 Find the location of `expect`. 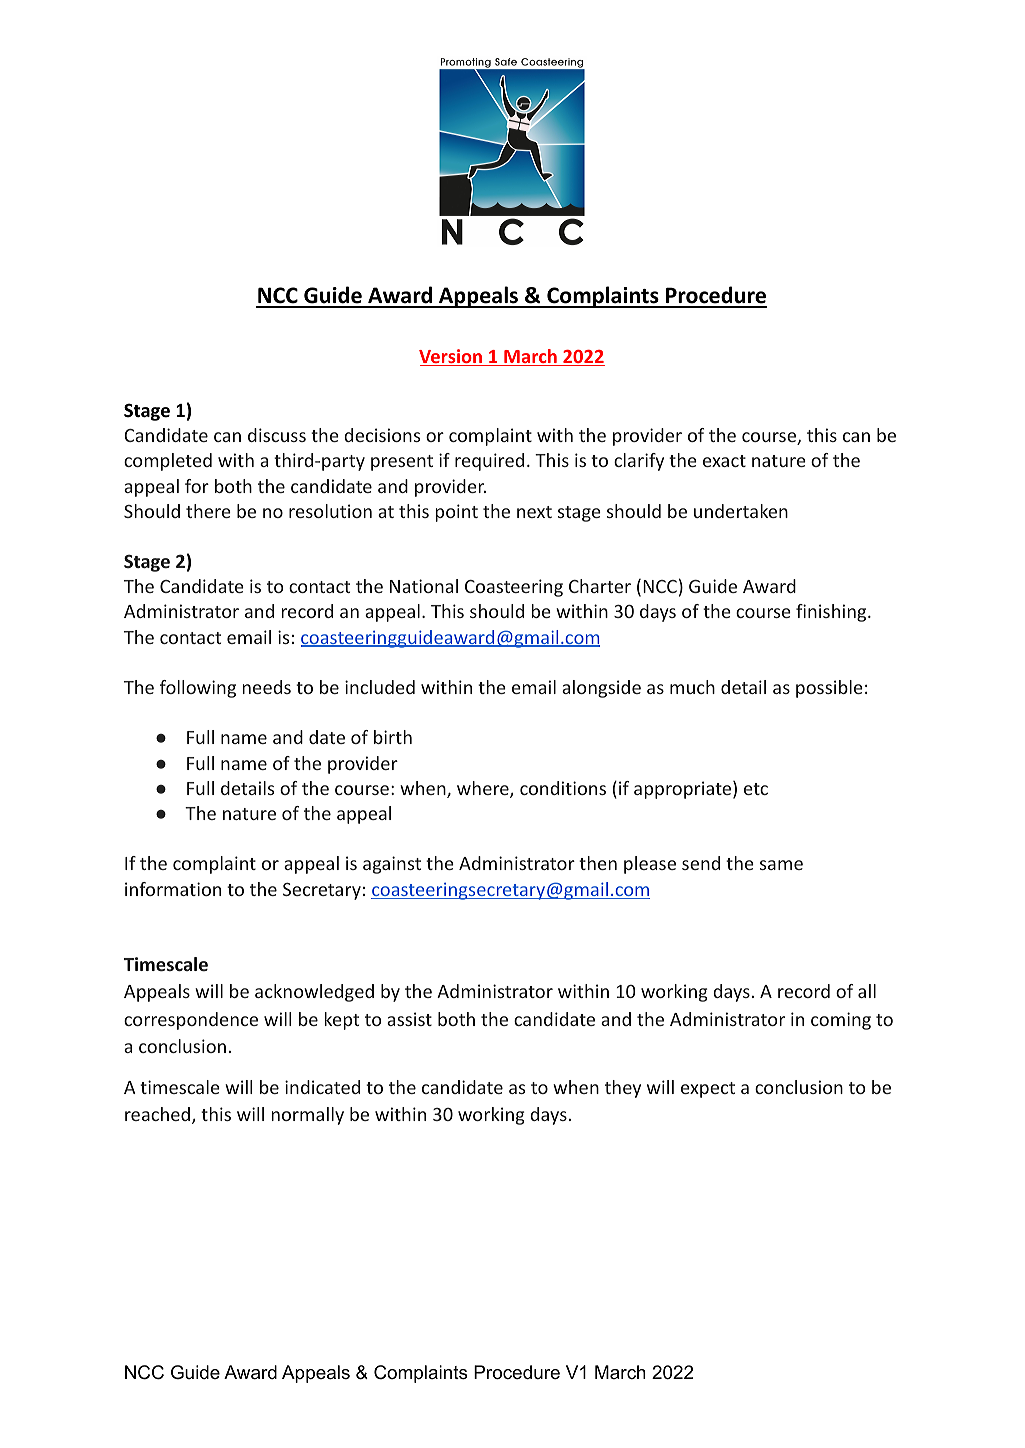

expect is located at coordinates (708, 1090).
